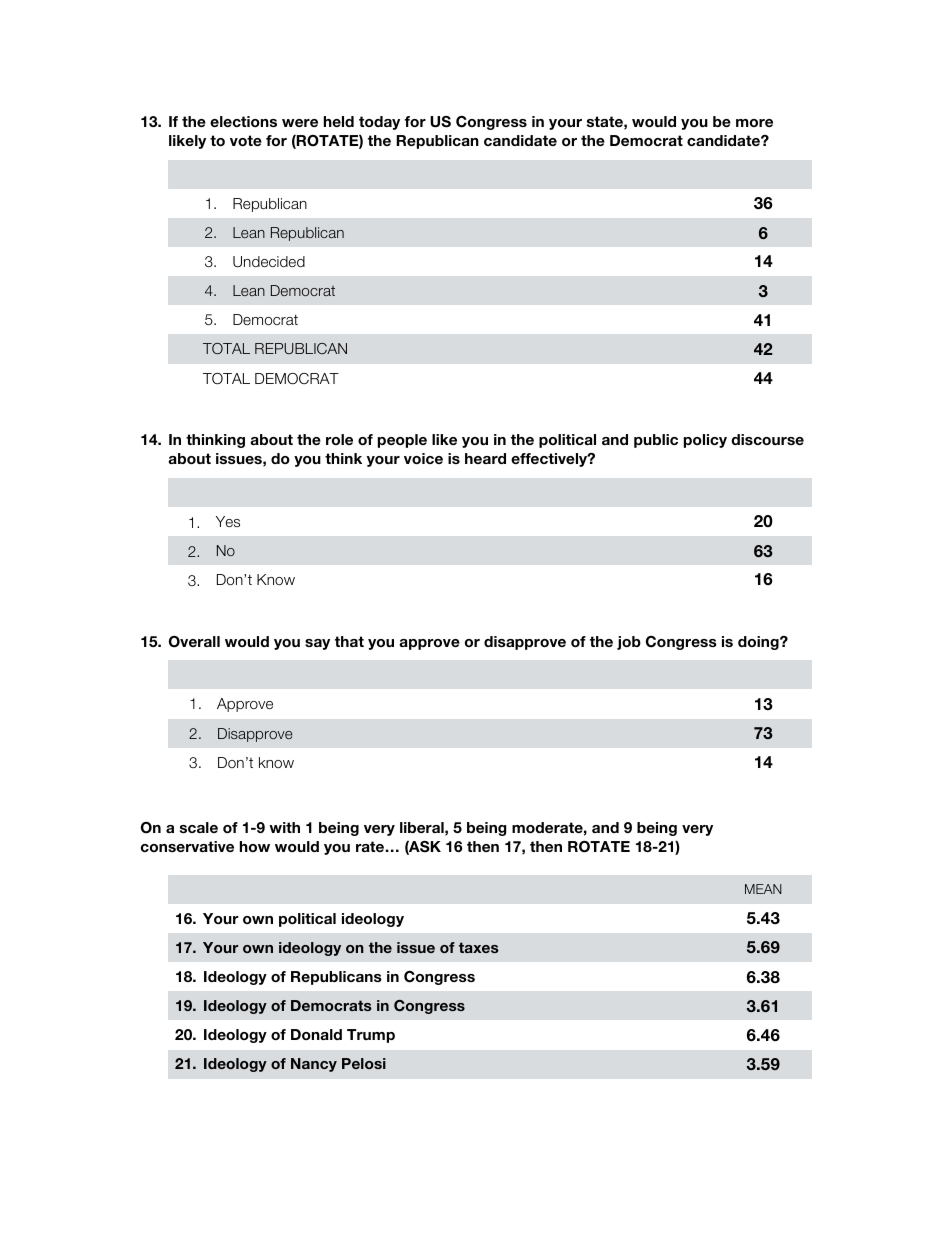  Describe the element at coordinates (349, 641) in the screenshot. I see `that` at that location.
